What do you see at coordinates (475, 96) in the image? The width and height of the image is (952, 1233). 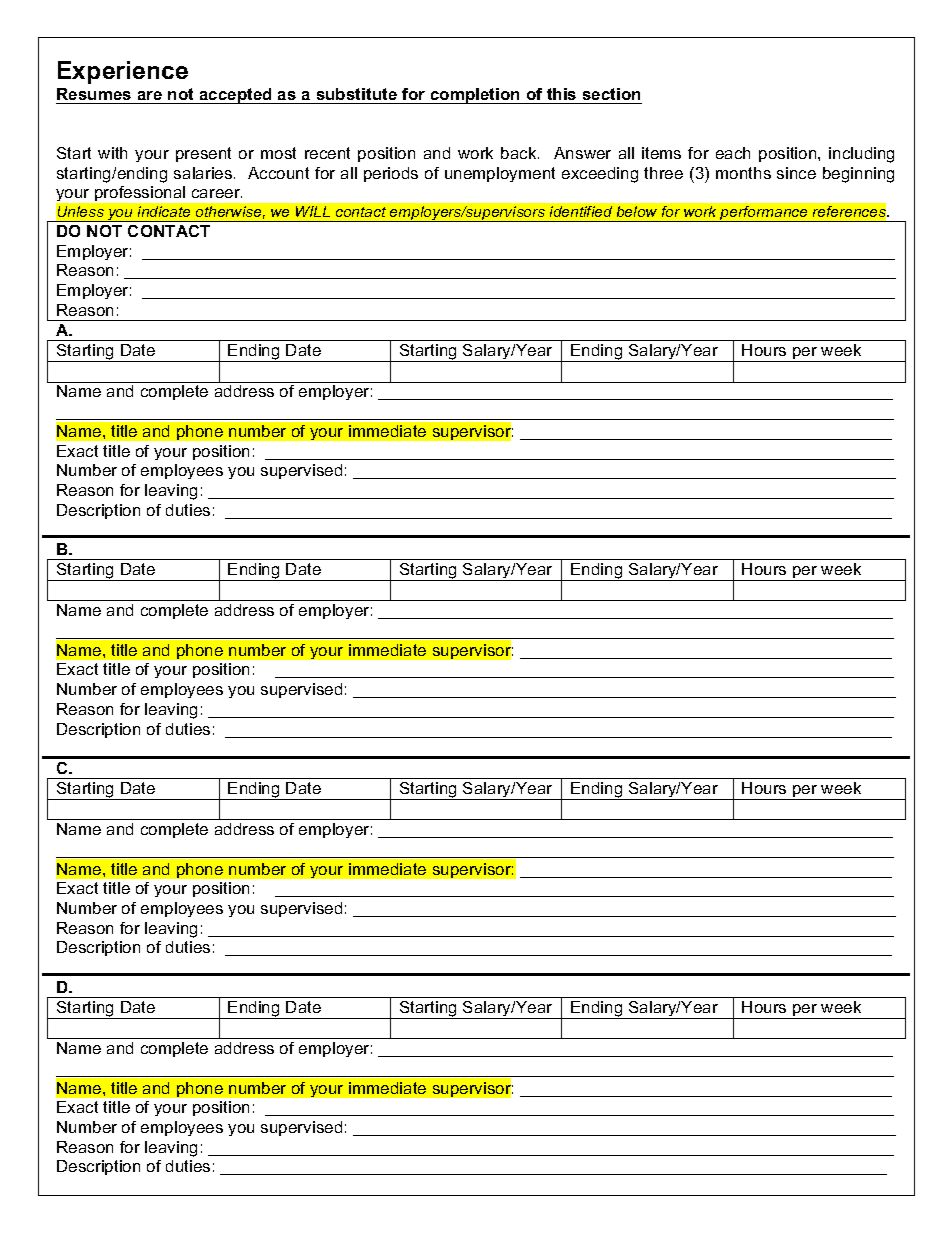 I see `completion` at bounding box center [475, 96].
